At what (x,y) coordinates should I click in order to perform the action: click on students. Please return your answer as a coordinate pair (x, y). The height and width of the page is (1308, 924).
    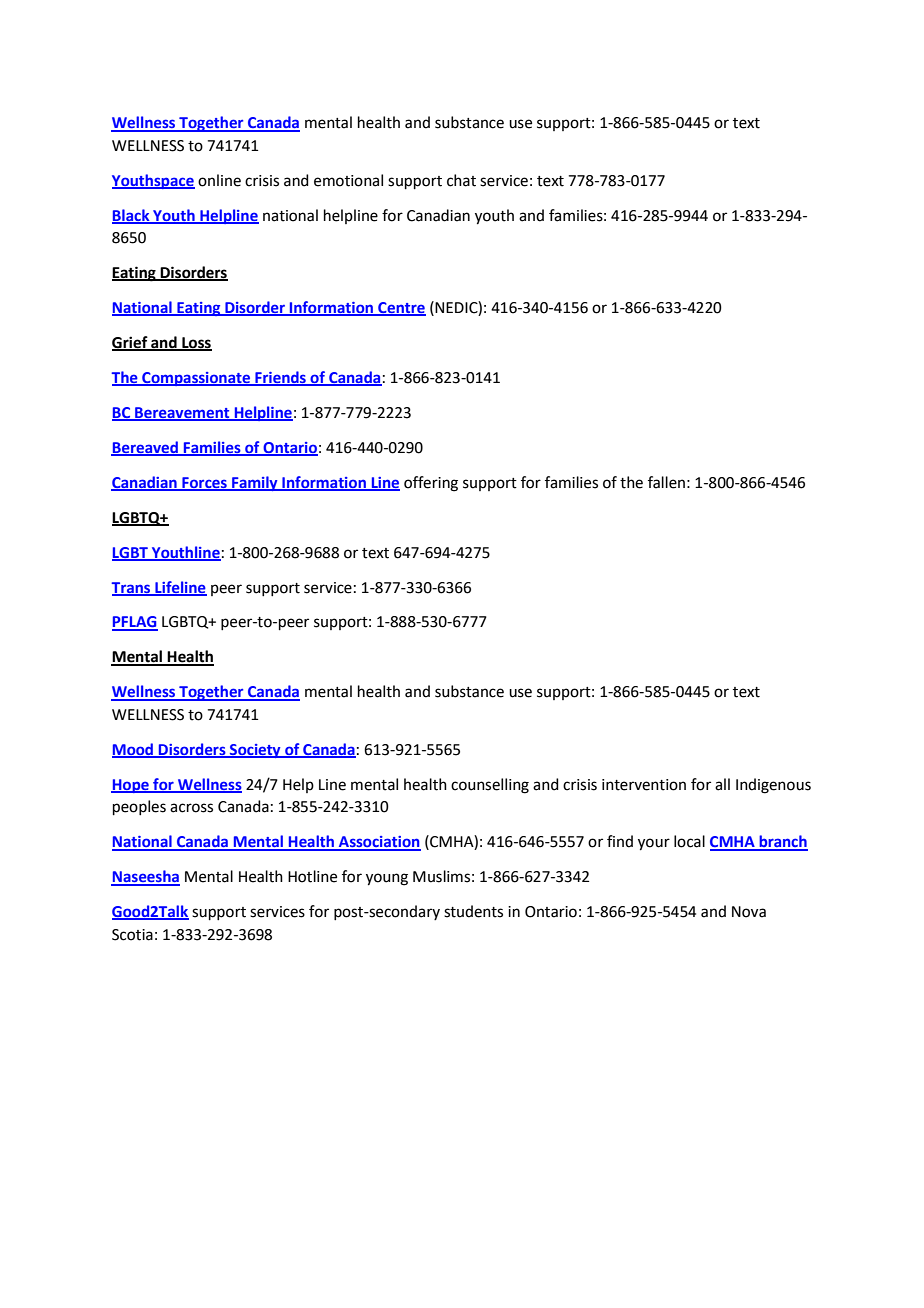
    Looking at the image, I should click on (473, 911).
